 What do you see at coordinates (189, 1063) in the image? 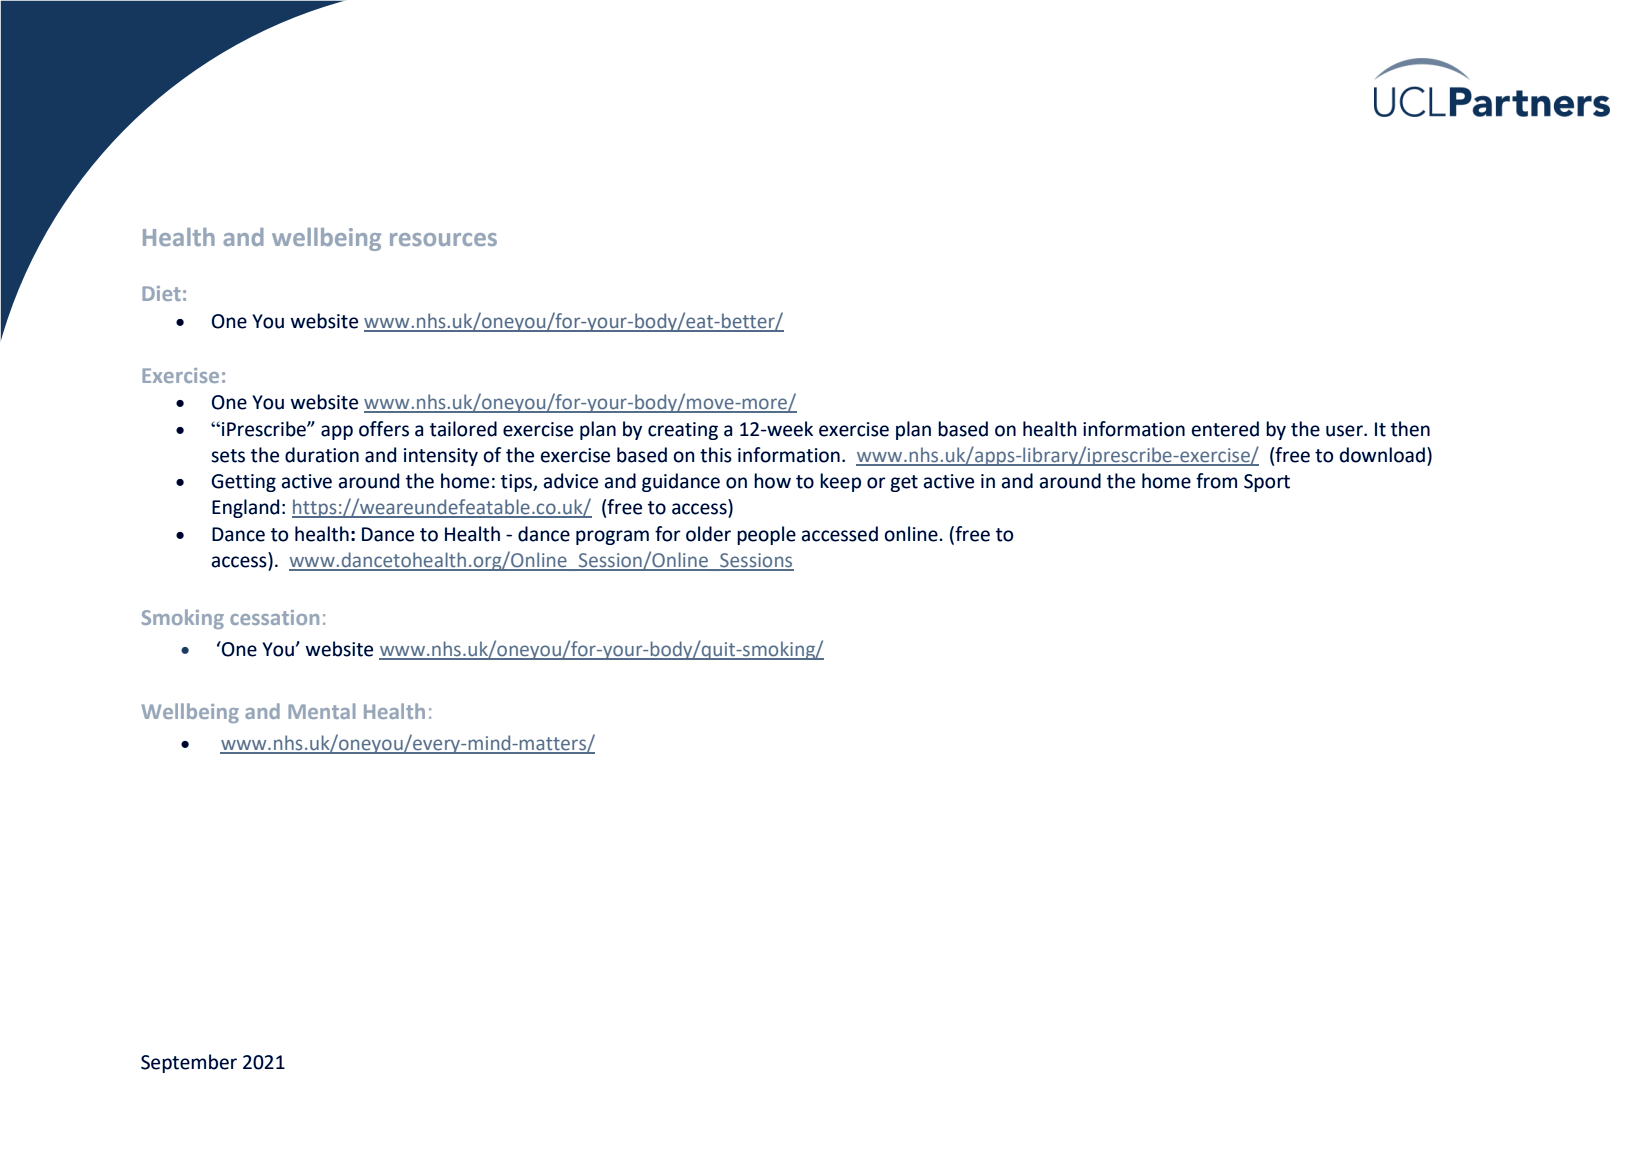
I see `September` at bounding box center [189, 1063].
